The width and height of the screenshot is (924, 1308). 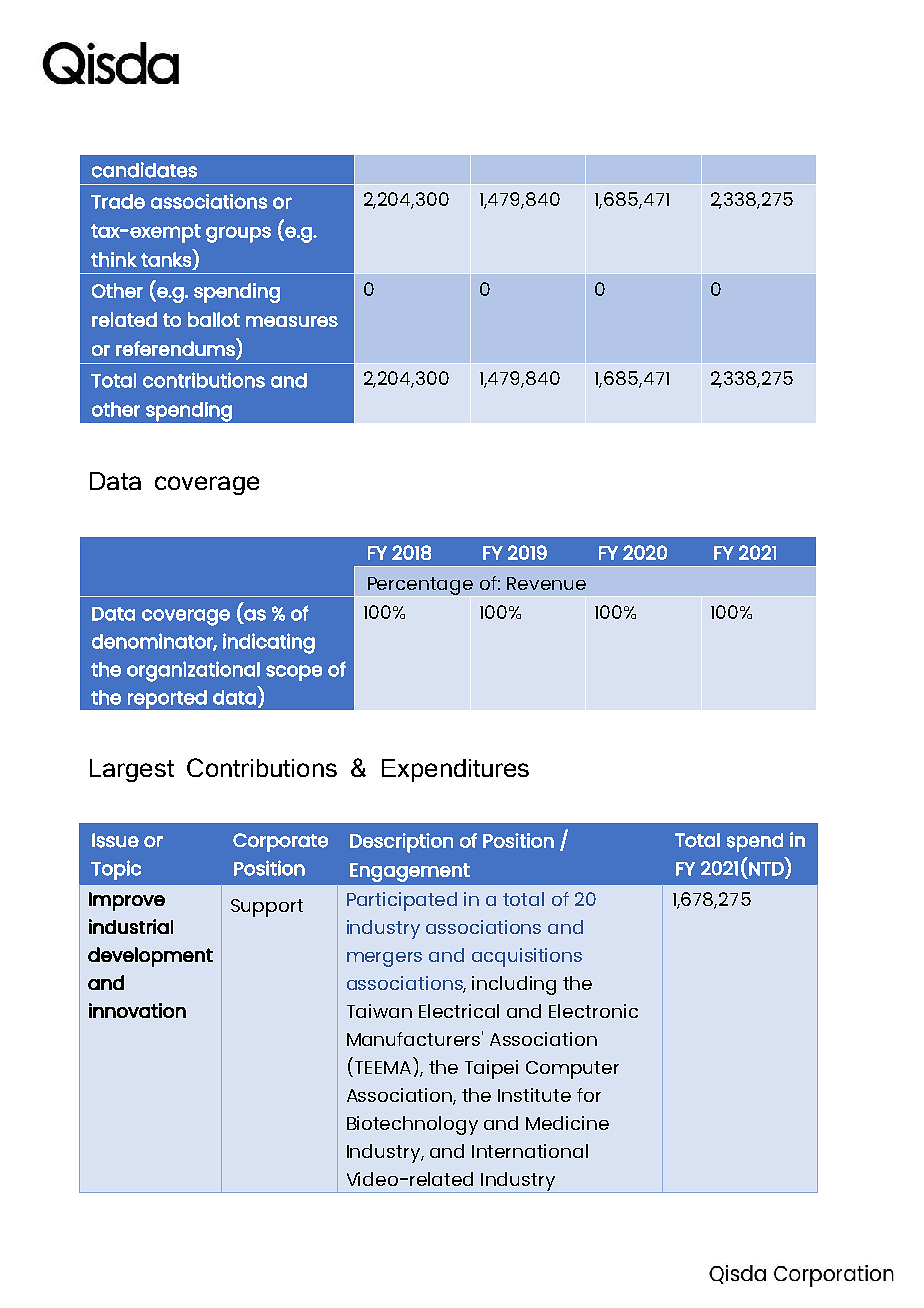 What do you see at coordinates (534, 1095) in the screenshot?
I see `Institute` at bounding box center [534, 1095].
